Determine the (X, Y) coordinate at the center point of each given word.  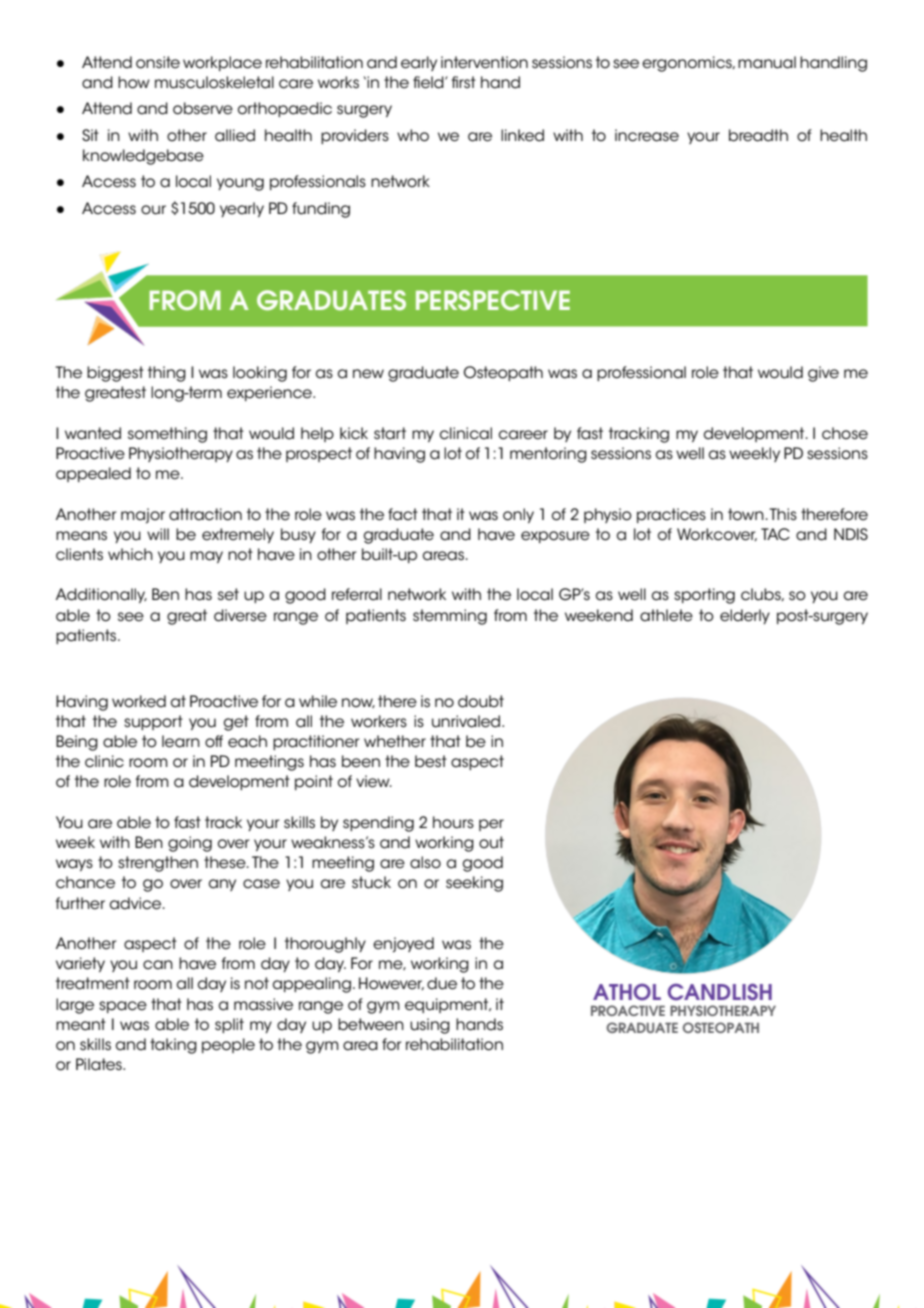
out (491, 842)
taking (173, 1046)
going (190, 844)
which (130, 554)
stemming (450, 617)
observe (203, 108)
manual (767, 62)
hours (453, 822)
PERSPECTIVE (493, 300)
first (464, 82)
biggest (115, 374)
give (823, 374)
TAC (775, 534)
